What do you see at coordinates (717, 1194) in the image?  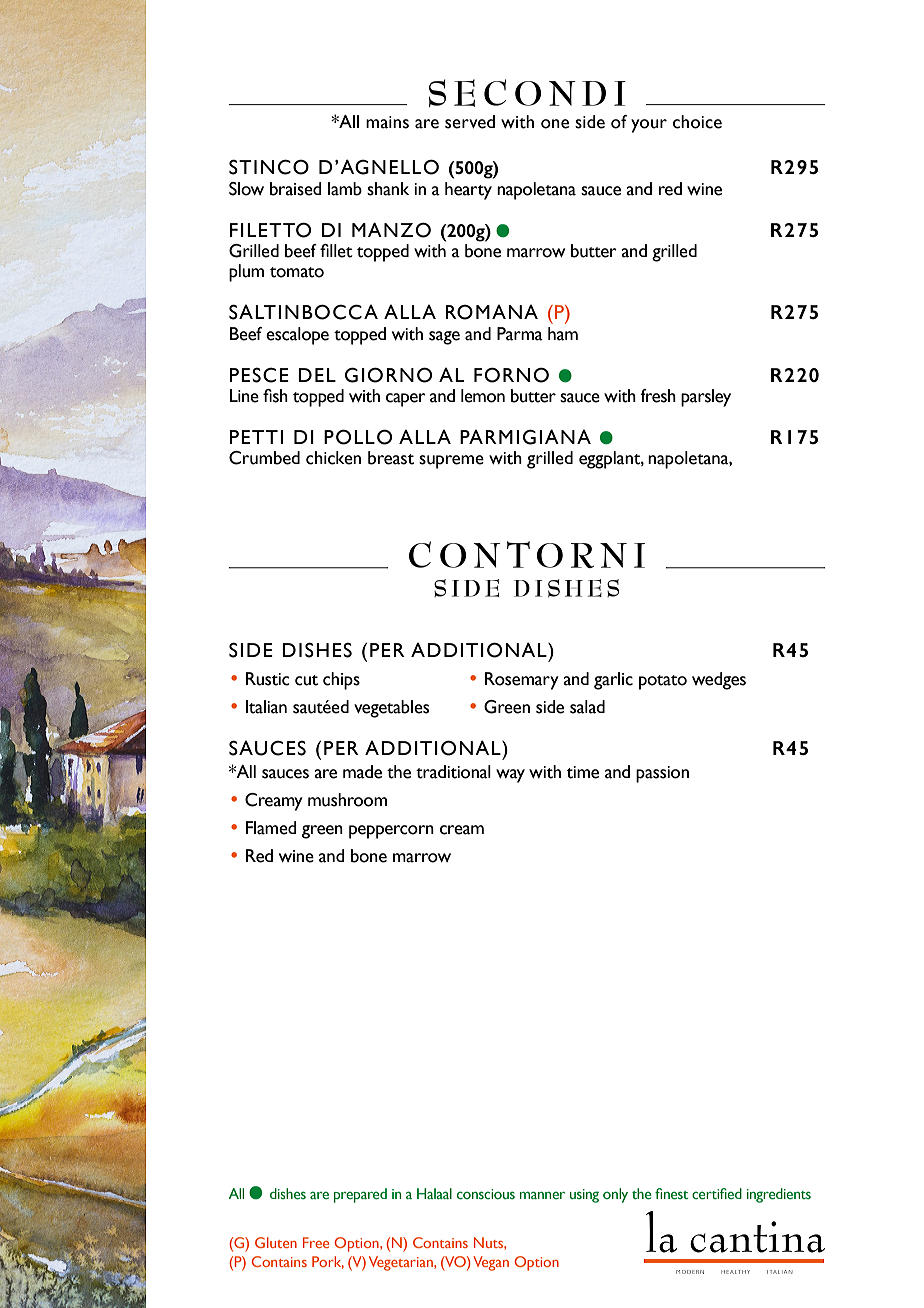 I see `certified` at bounding box center [717, 1194].
